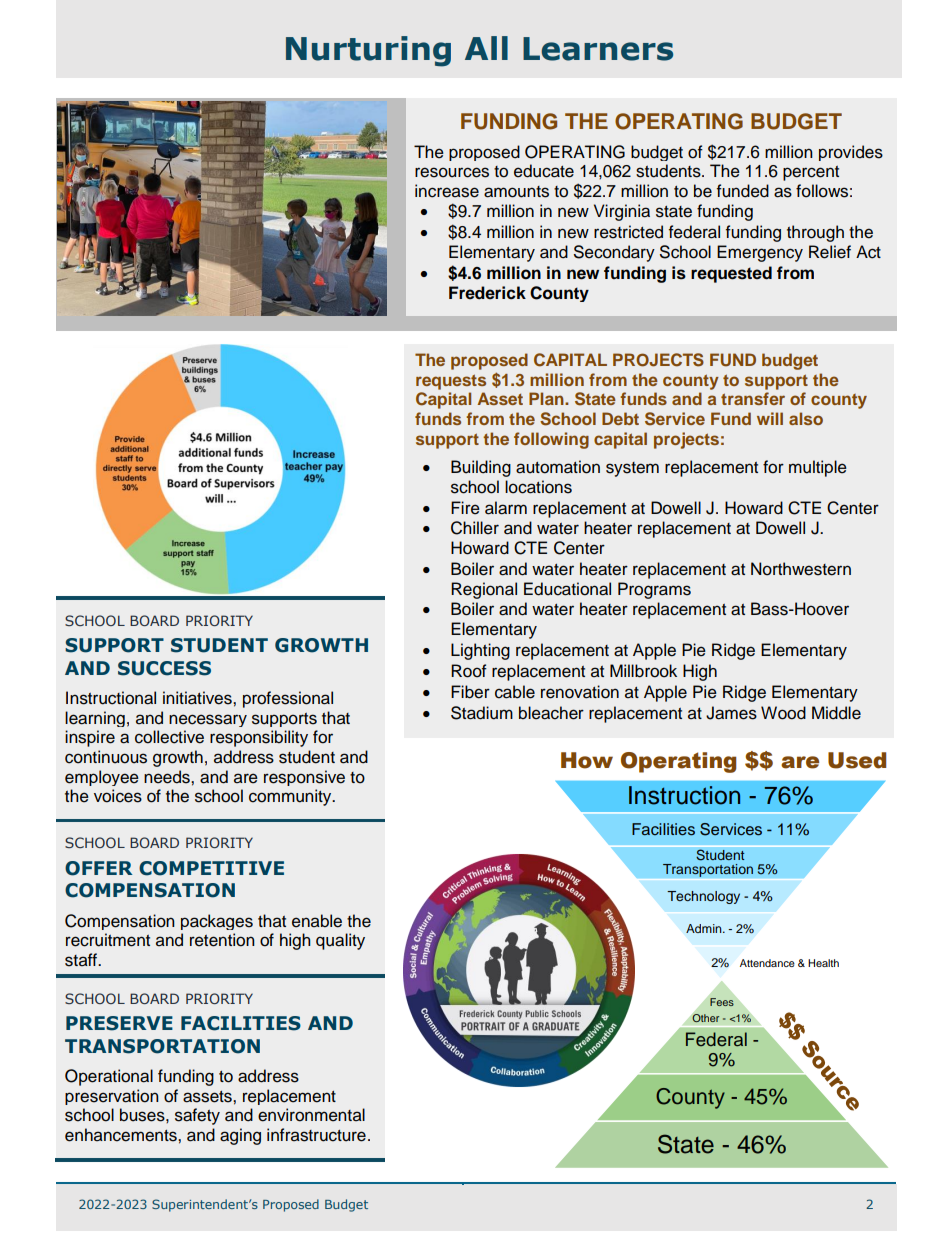 The height and width of the page is (1233, 952). I want to click on COMPETITIVE, so click(211, 868).
